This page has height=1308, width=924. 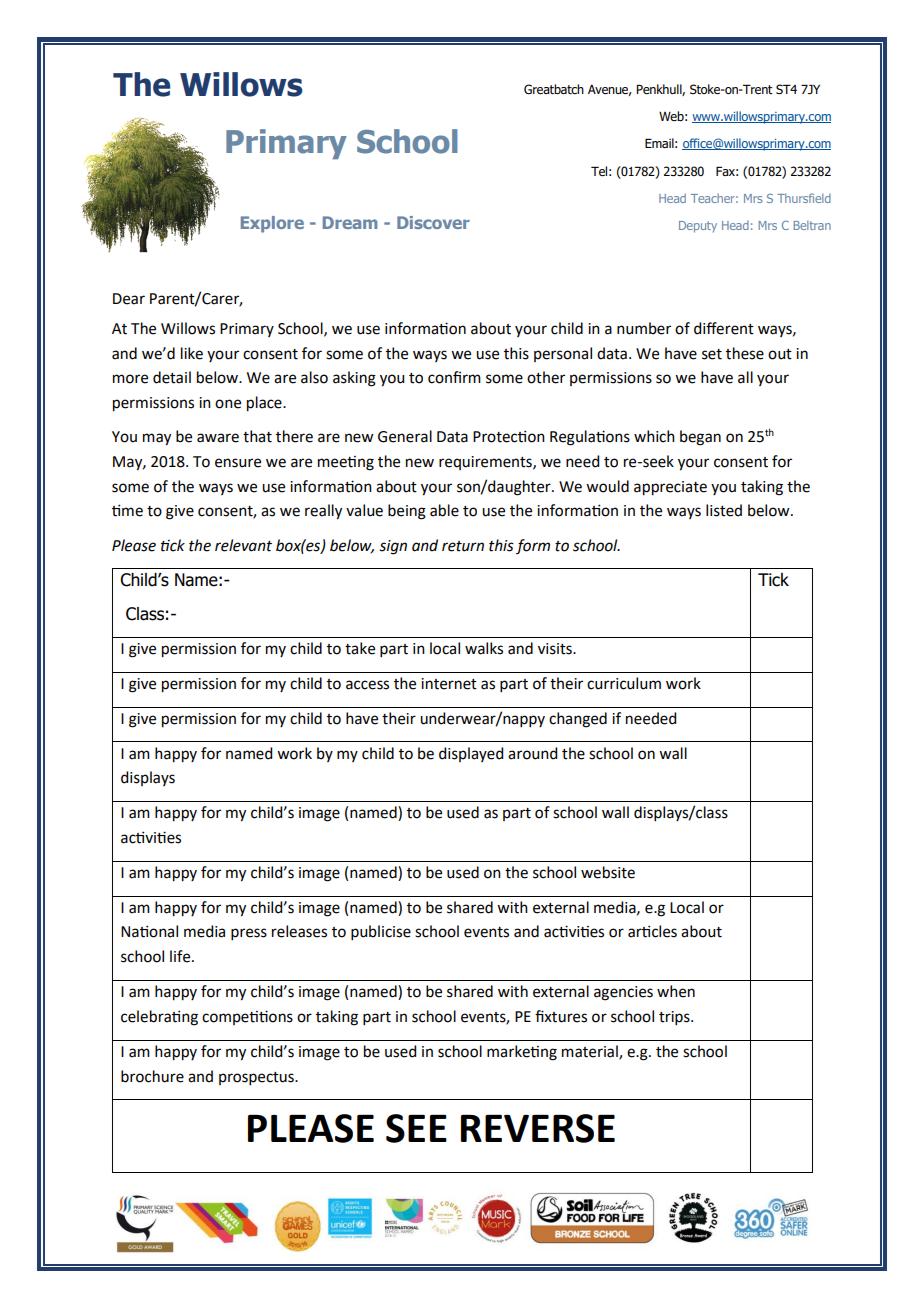 What do you see at coordinates (238, 463) in the page?
I see `ensure` at bounding box center [238, 463].
